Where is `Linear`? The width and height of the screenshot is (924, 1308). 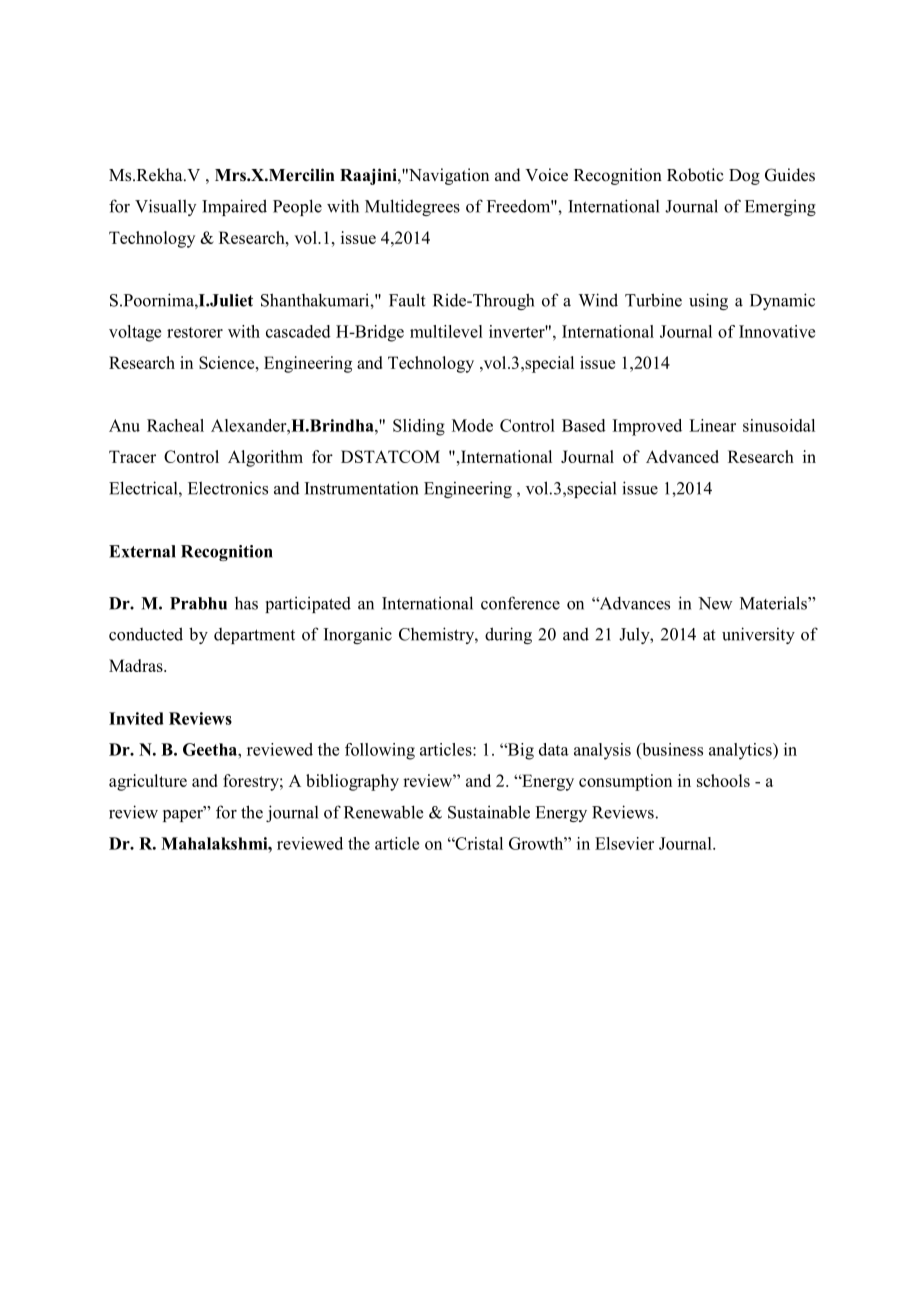 Linear is located at coordinates (712, 425).
